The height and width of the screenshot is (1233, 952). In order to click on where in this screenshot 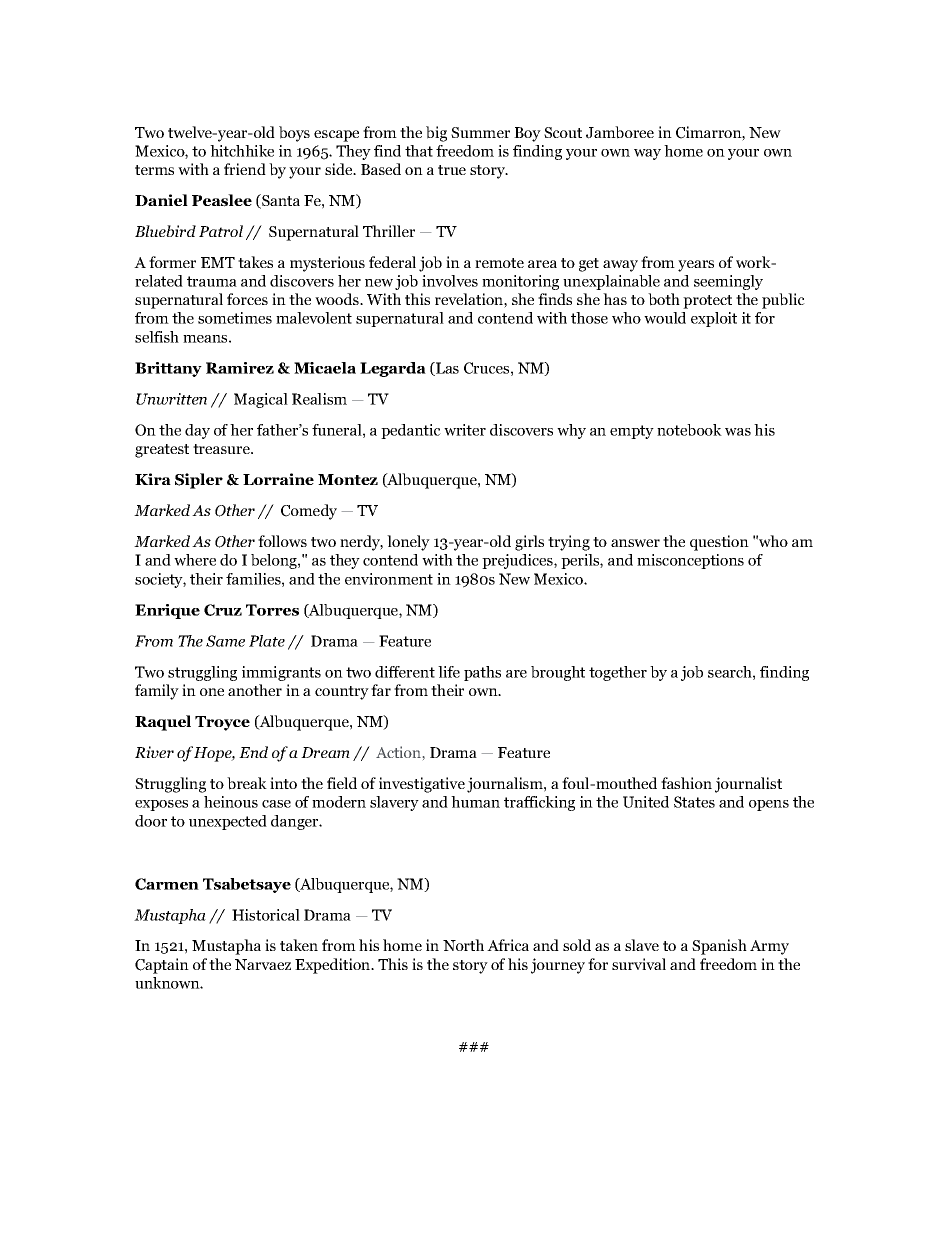, I will do `click(195, 560)`.
